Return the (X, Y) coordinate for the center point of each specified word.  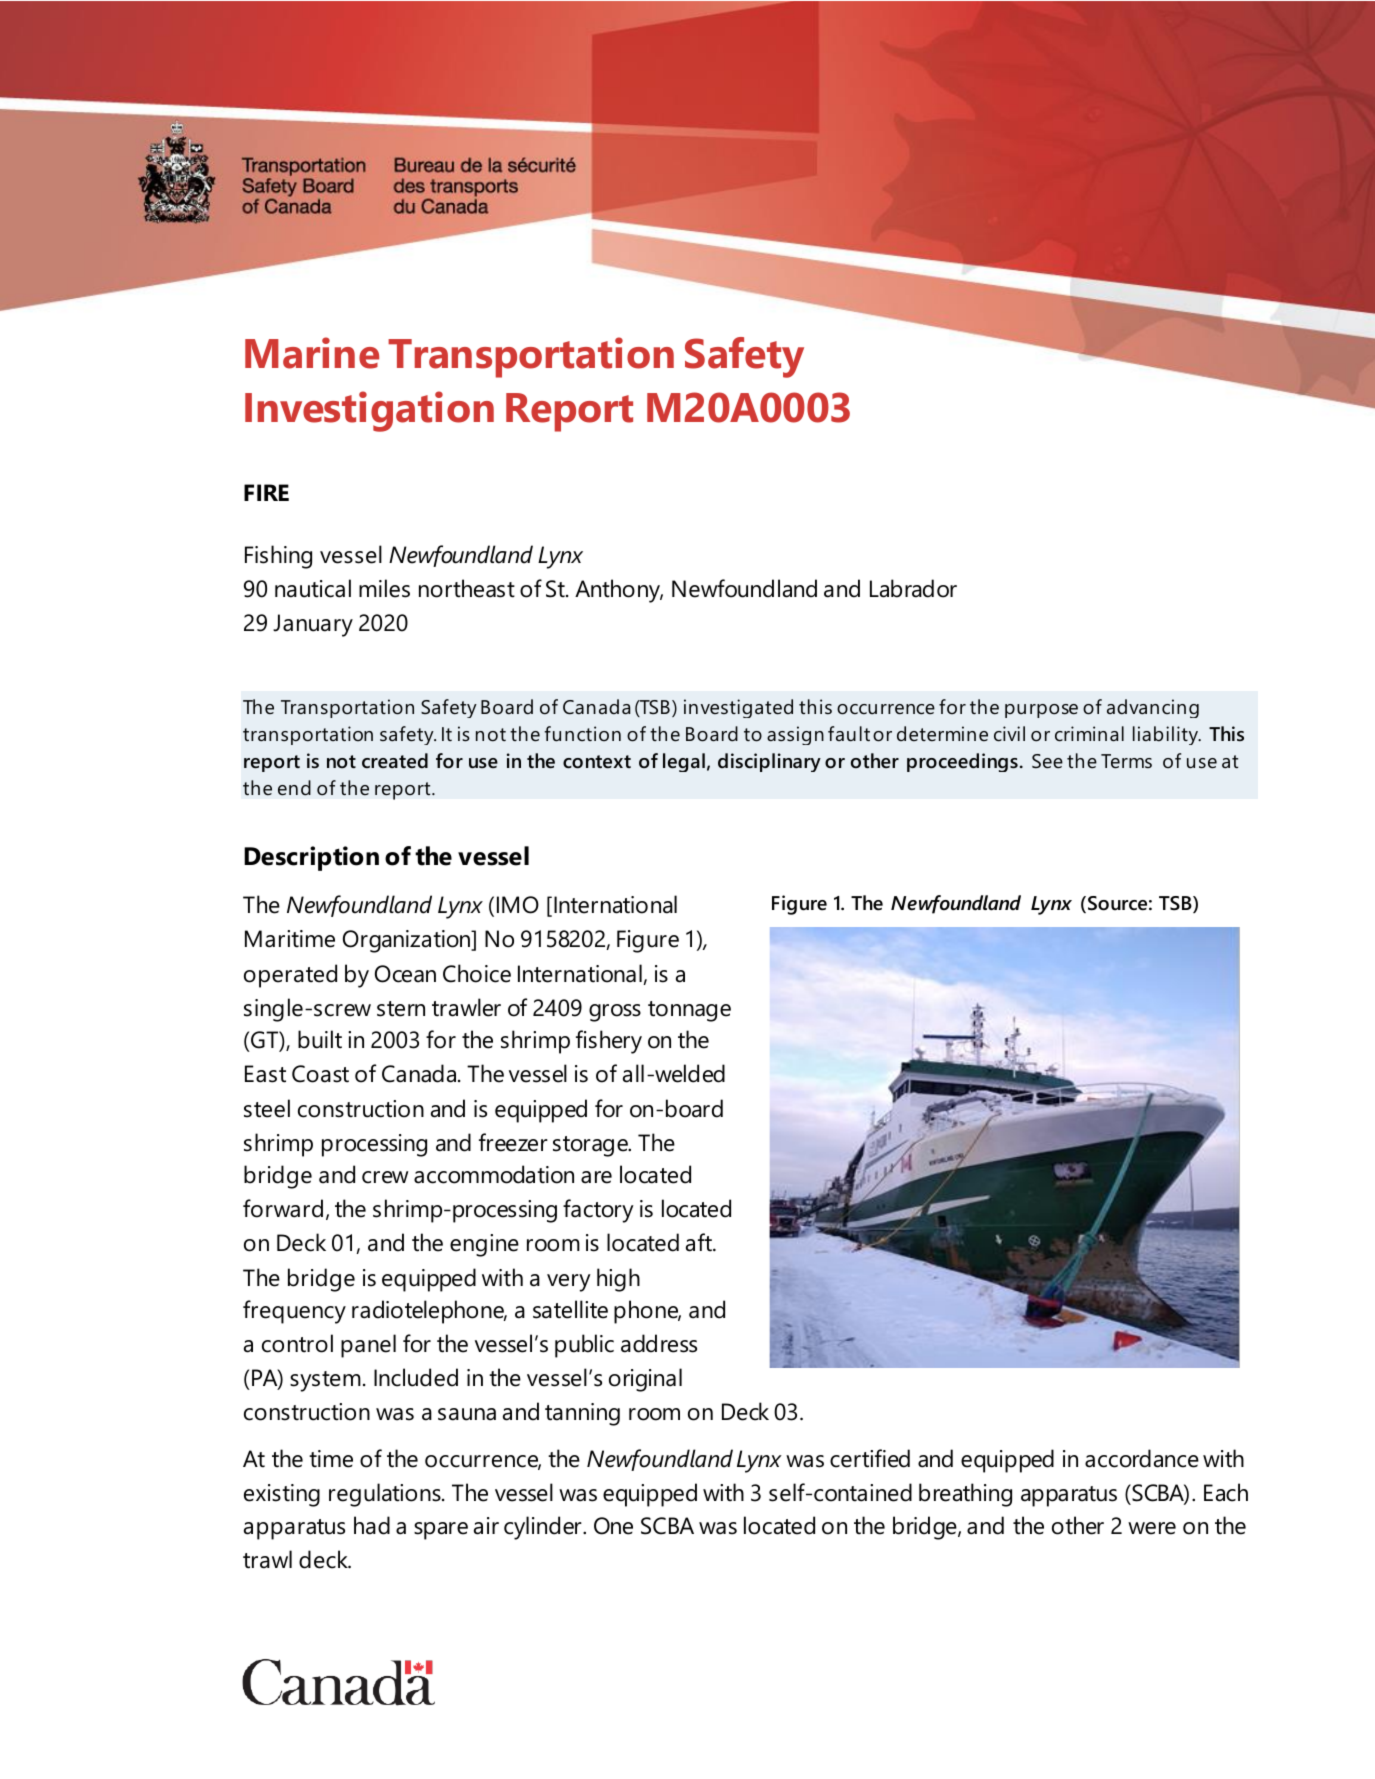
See (1047, 761)
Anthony (619, 591)
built (320, 1039)
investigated (738, 708)
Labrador (913, 588)
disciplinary (769, 762)
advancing (1153, 708)
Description (311, 858)
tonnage (689, 1011)
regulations (386, 1495)
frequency (294, 1312)
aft (700, 1242)
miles (384, 588)
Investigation (369, 411)
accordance (1142, 1458)
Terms (1126, 761)
